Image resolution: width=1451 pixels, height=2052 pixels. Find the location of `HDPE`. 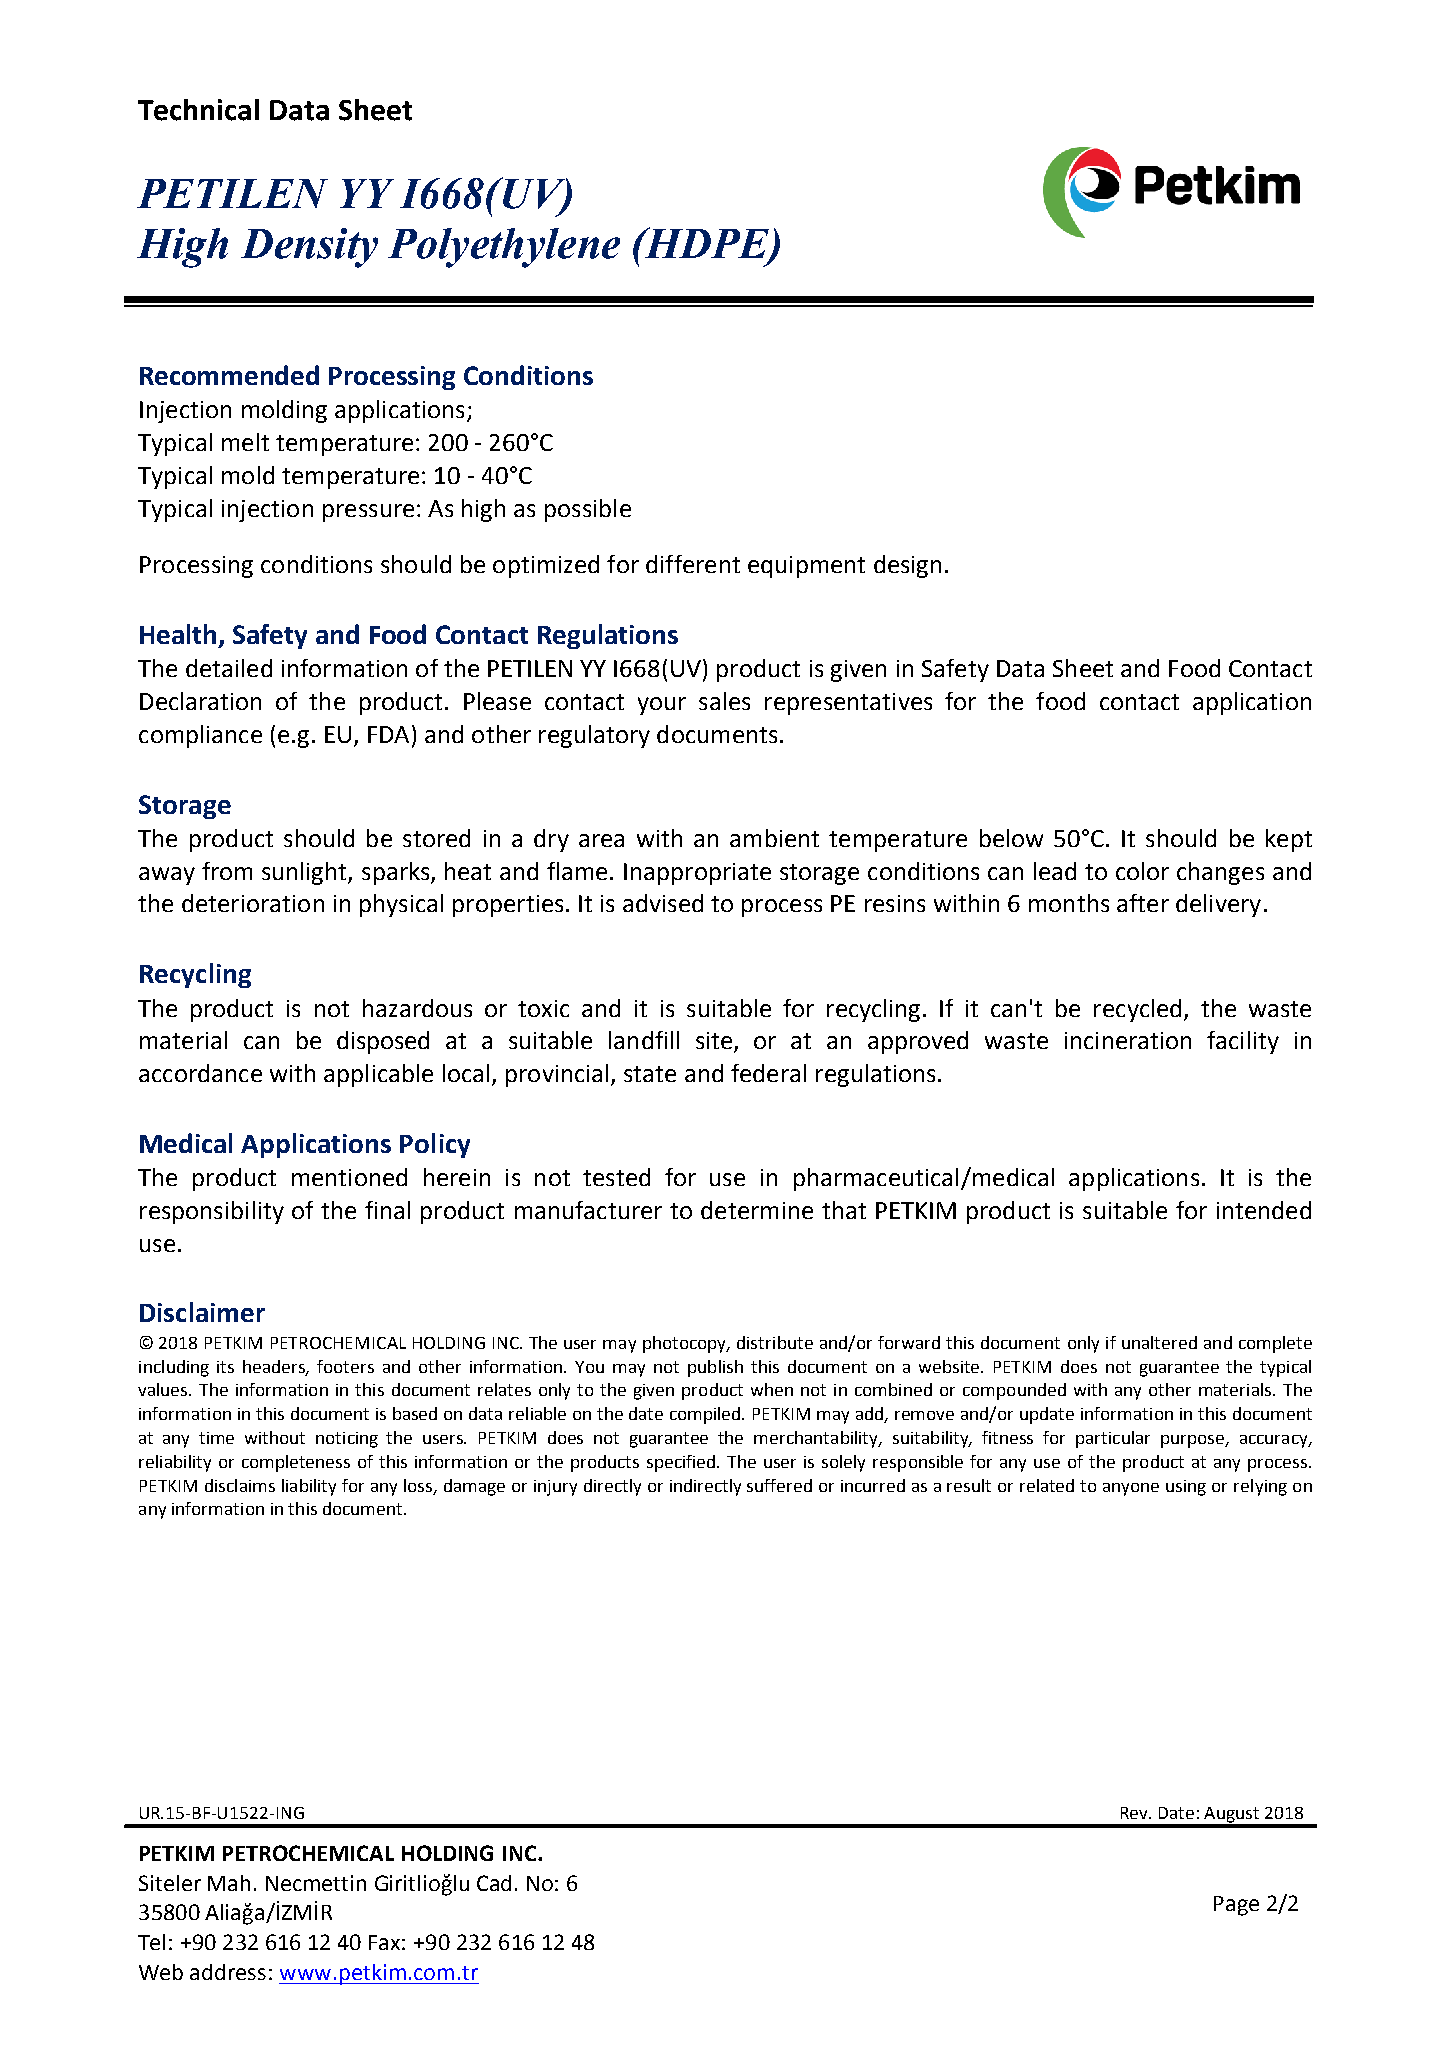

HDPE is located at coordinates (707, 244).
